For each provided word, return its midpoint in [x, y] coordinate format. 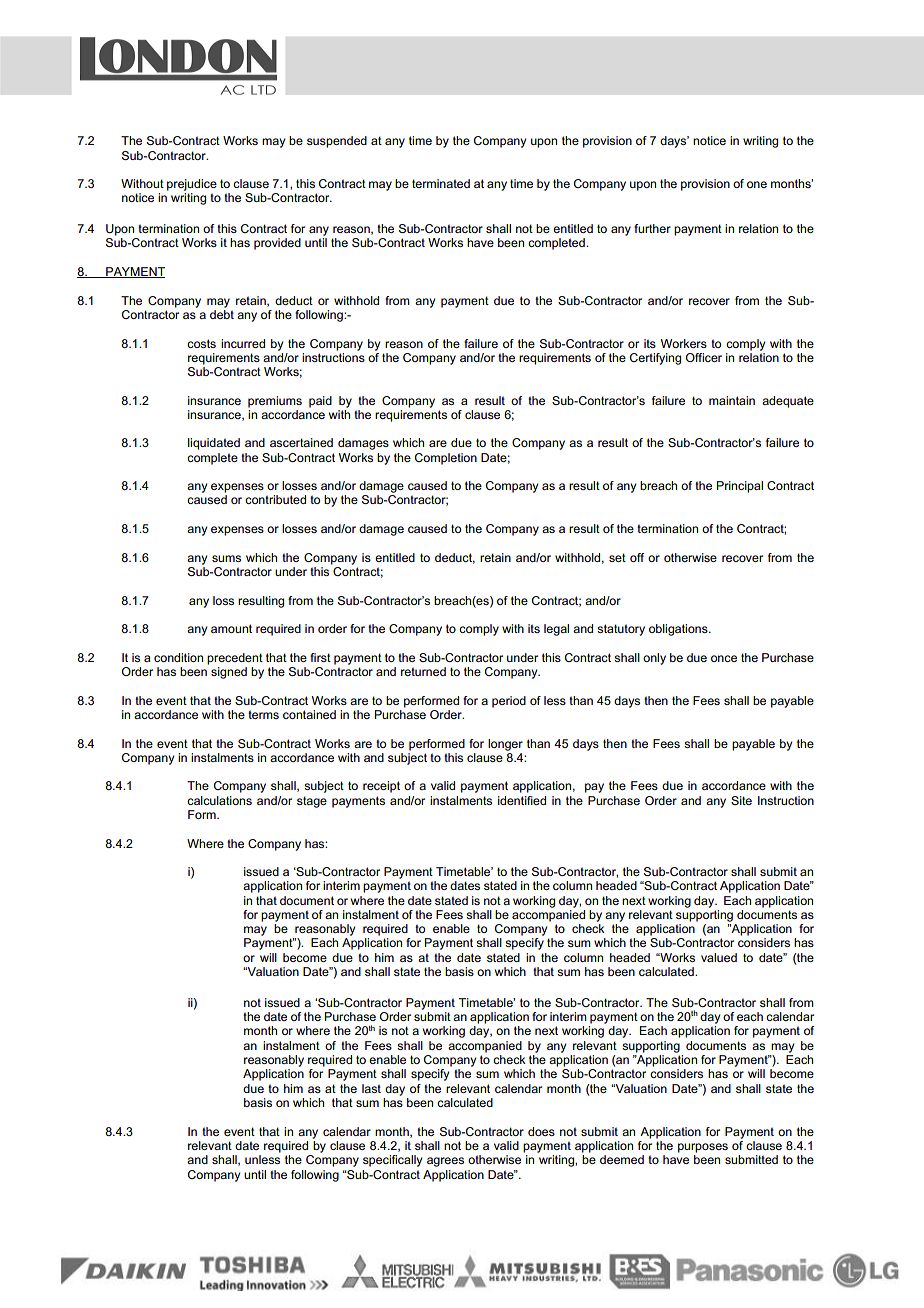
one [757, 184]
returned [423, 671]
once [724, 658]
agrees [445, 1162]
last [371, 1088]
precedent [235, 659]
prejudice [192, 185]
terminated [441, 183]
